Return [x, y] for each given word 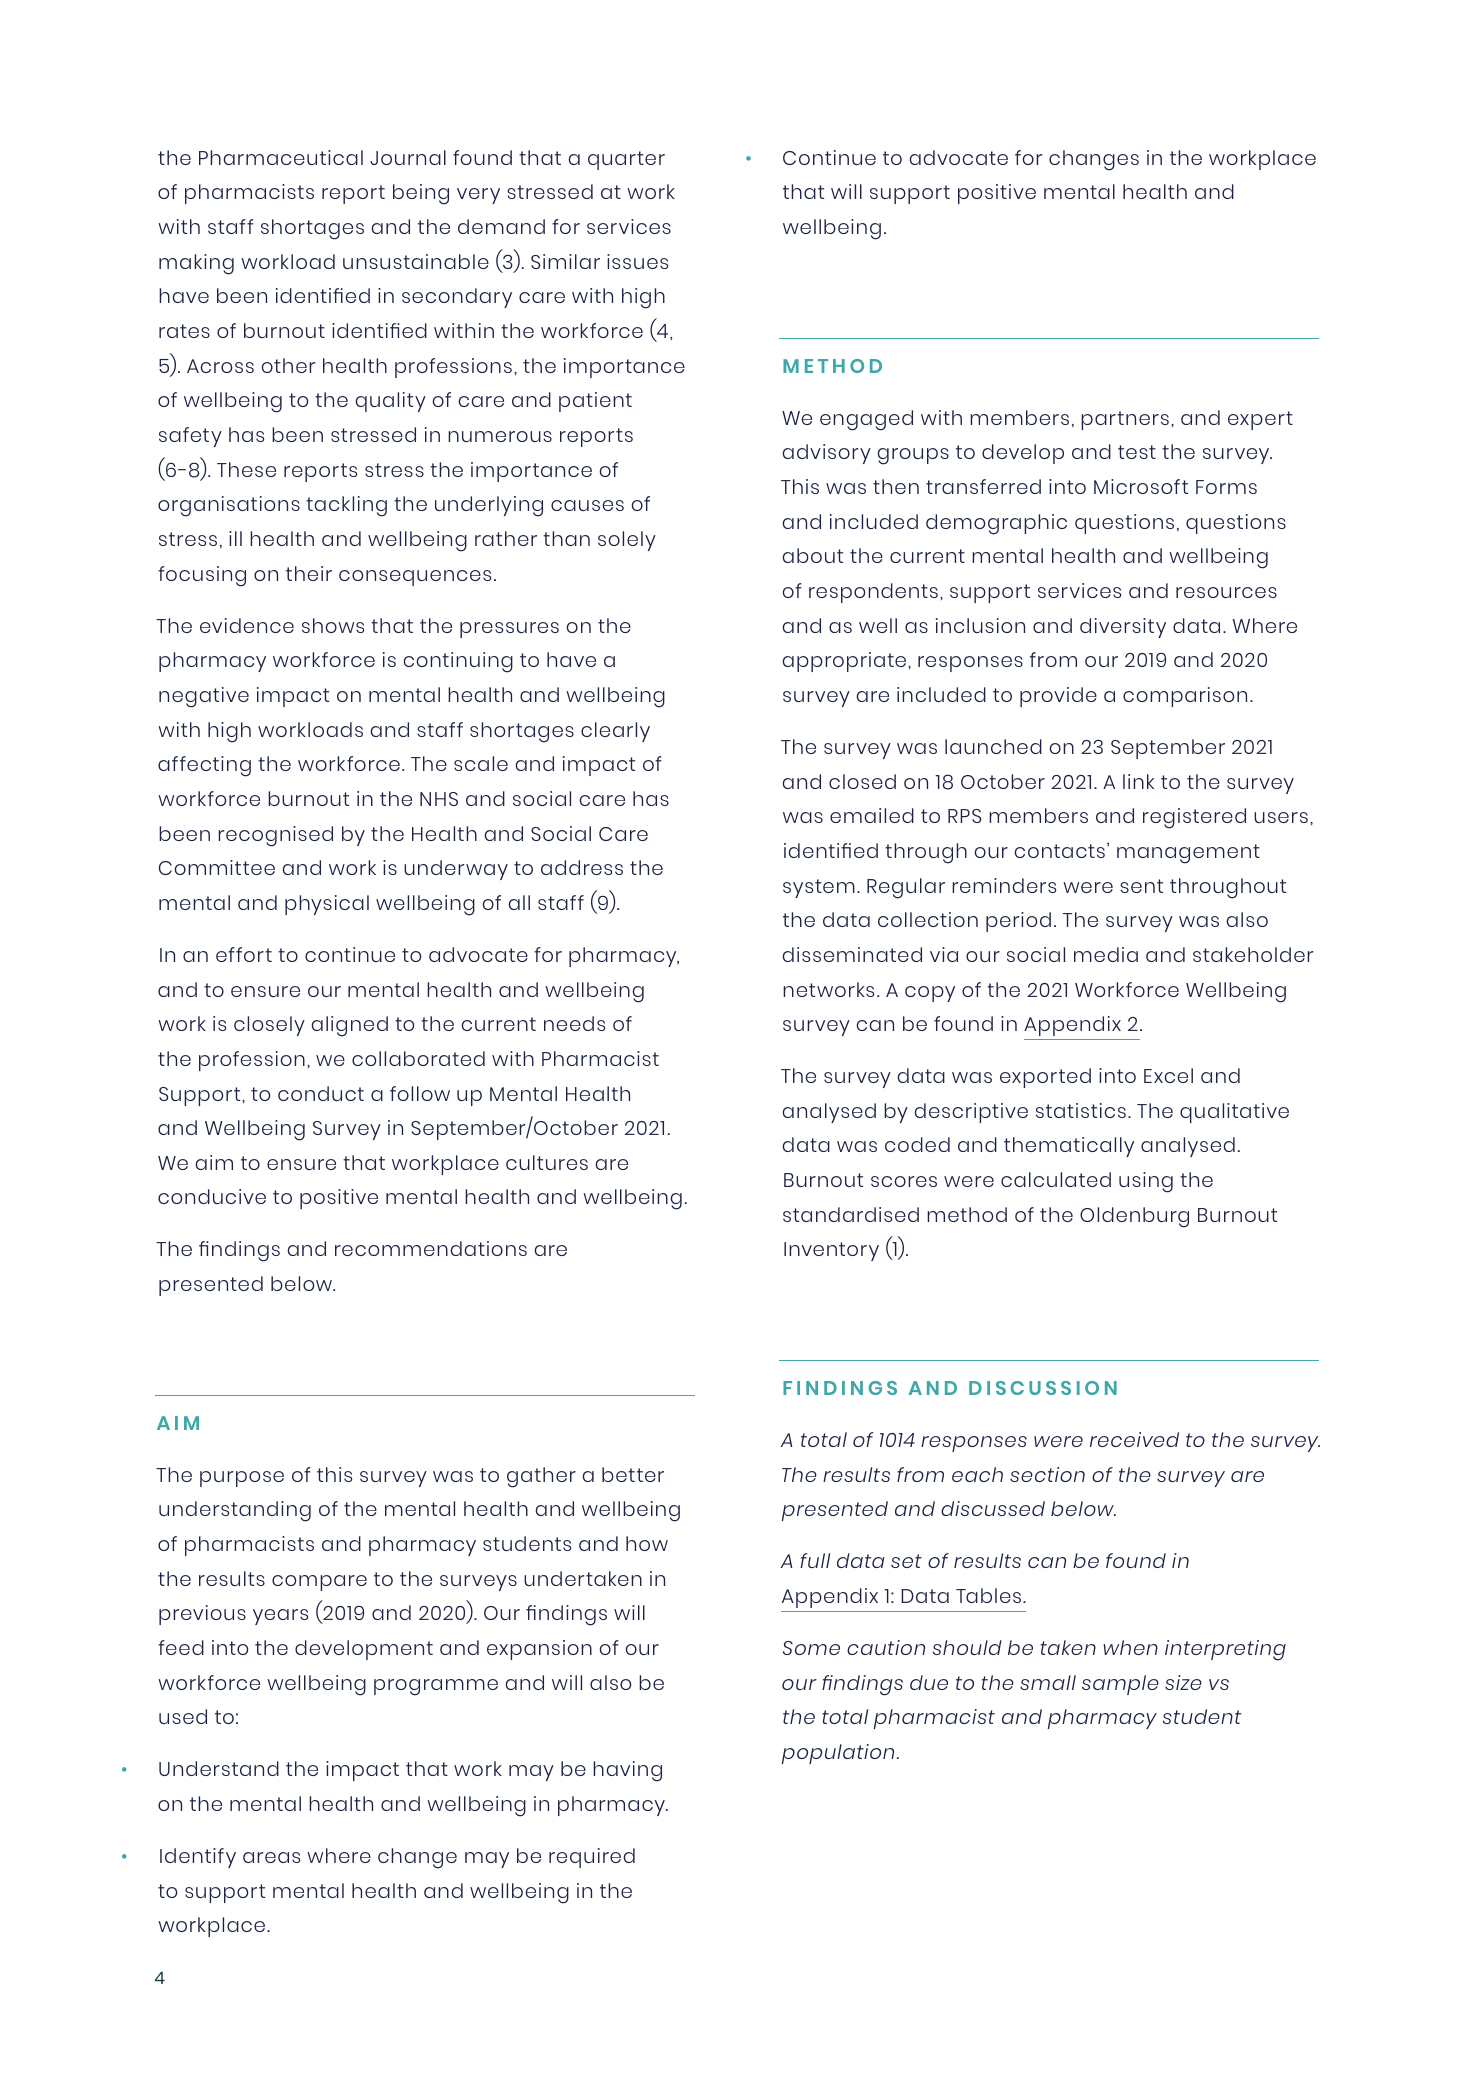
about [812, 555]
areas [271, 1857]
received [1134, 1439]
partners [1125, 420]
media [1106, 954]
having [627, 1771]
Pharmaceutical [281, 157]
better [633, 1474]
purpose [242, 1479]
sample [1120, 1685]
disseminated [852, 954]
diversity [1123, 628]
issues [637, 261]
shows [333, 625]
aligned [349, 1026]
